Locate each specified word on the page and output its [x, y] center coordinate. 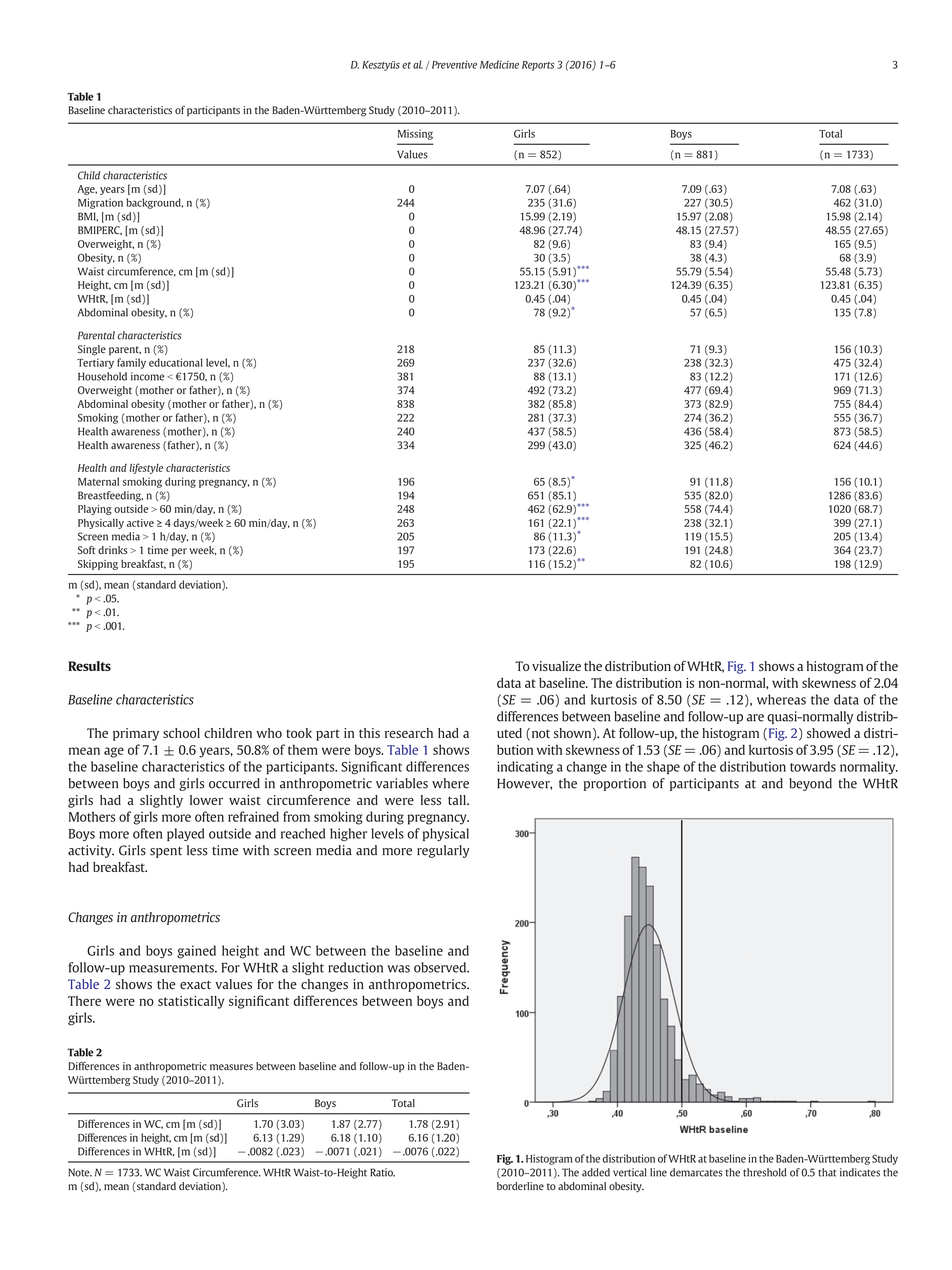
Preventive [453, 64]
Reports [538, 66]
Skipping [98, 565]
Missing [415, 134]
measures [231, 1067]
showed [829, 733]
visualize [556, 666]
